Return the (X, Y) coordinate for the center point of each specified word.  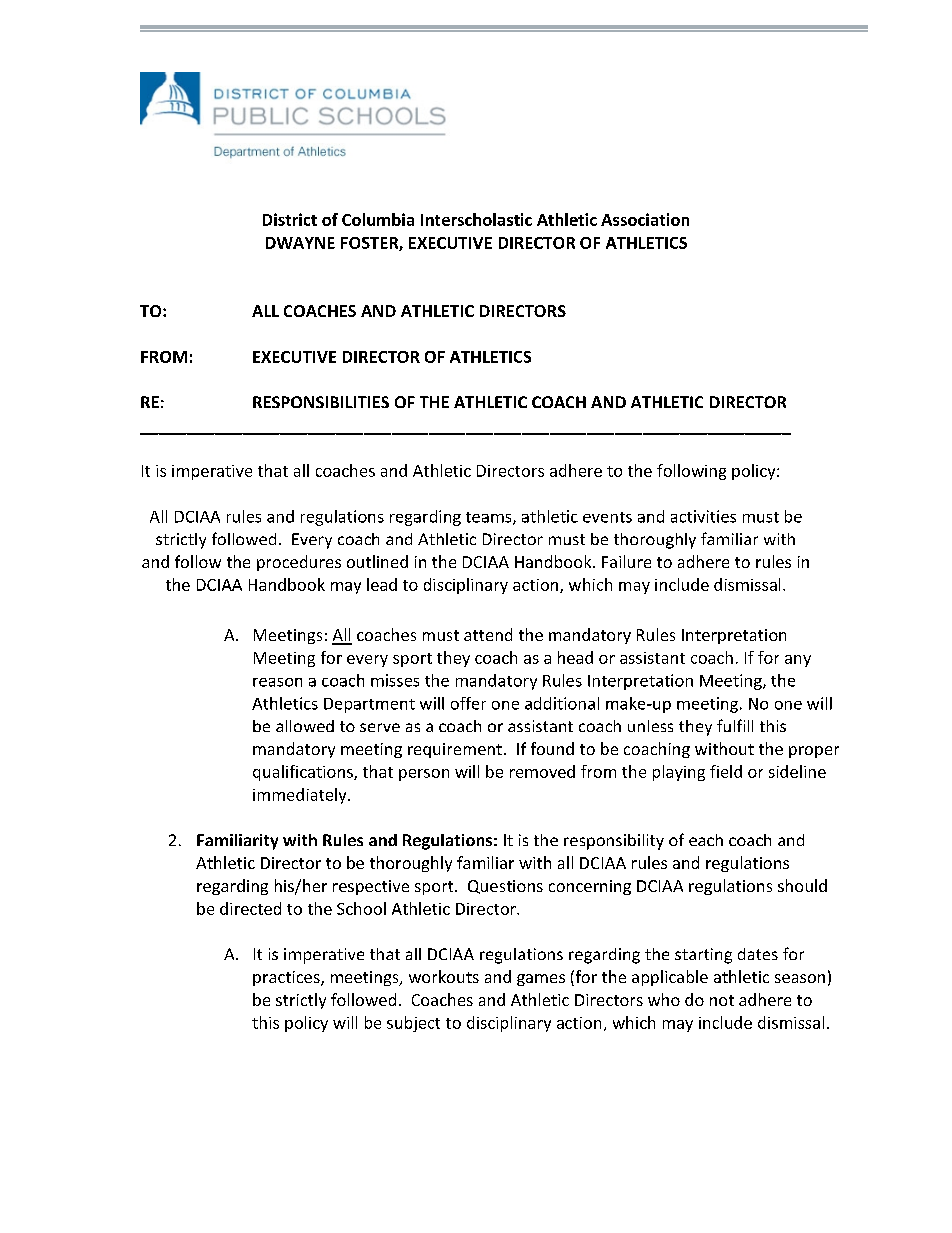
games (541, 980)
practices (287, 978)
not (722, 1000)
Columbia (378, 219)
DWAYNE (300, 243)
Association (645, 219)
